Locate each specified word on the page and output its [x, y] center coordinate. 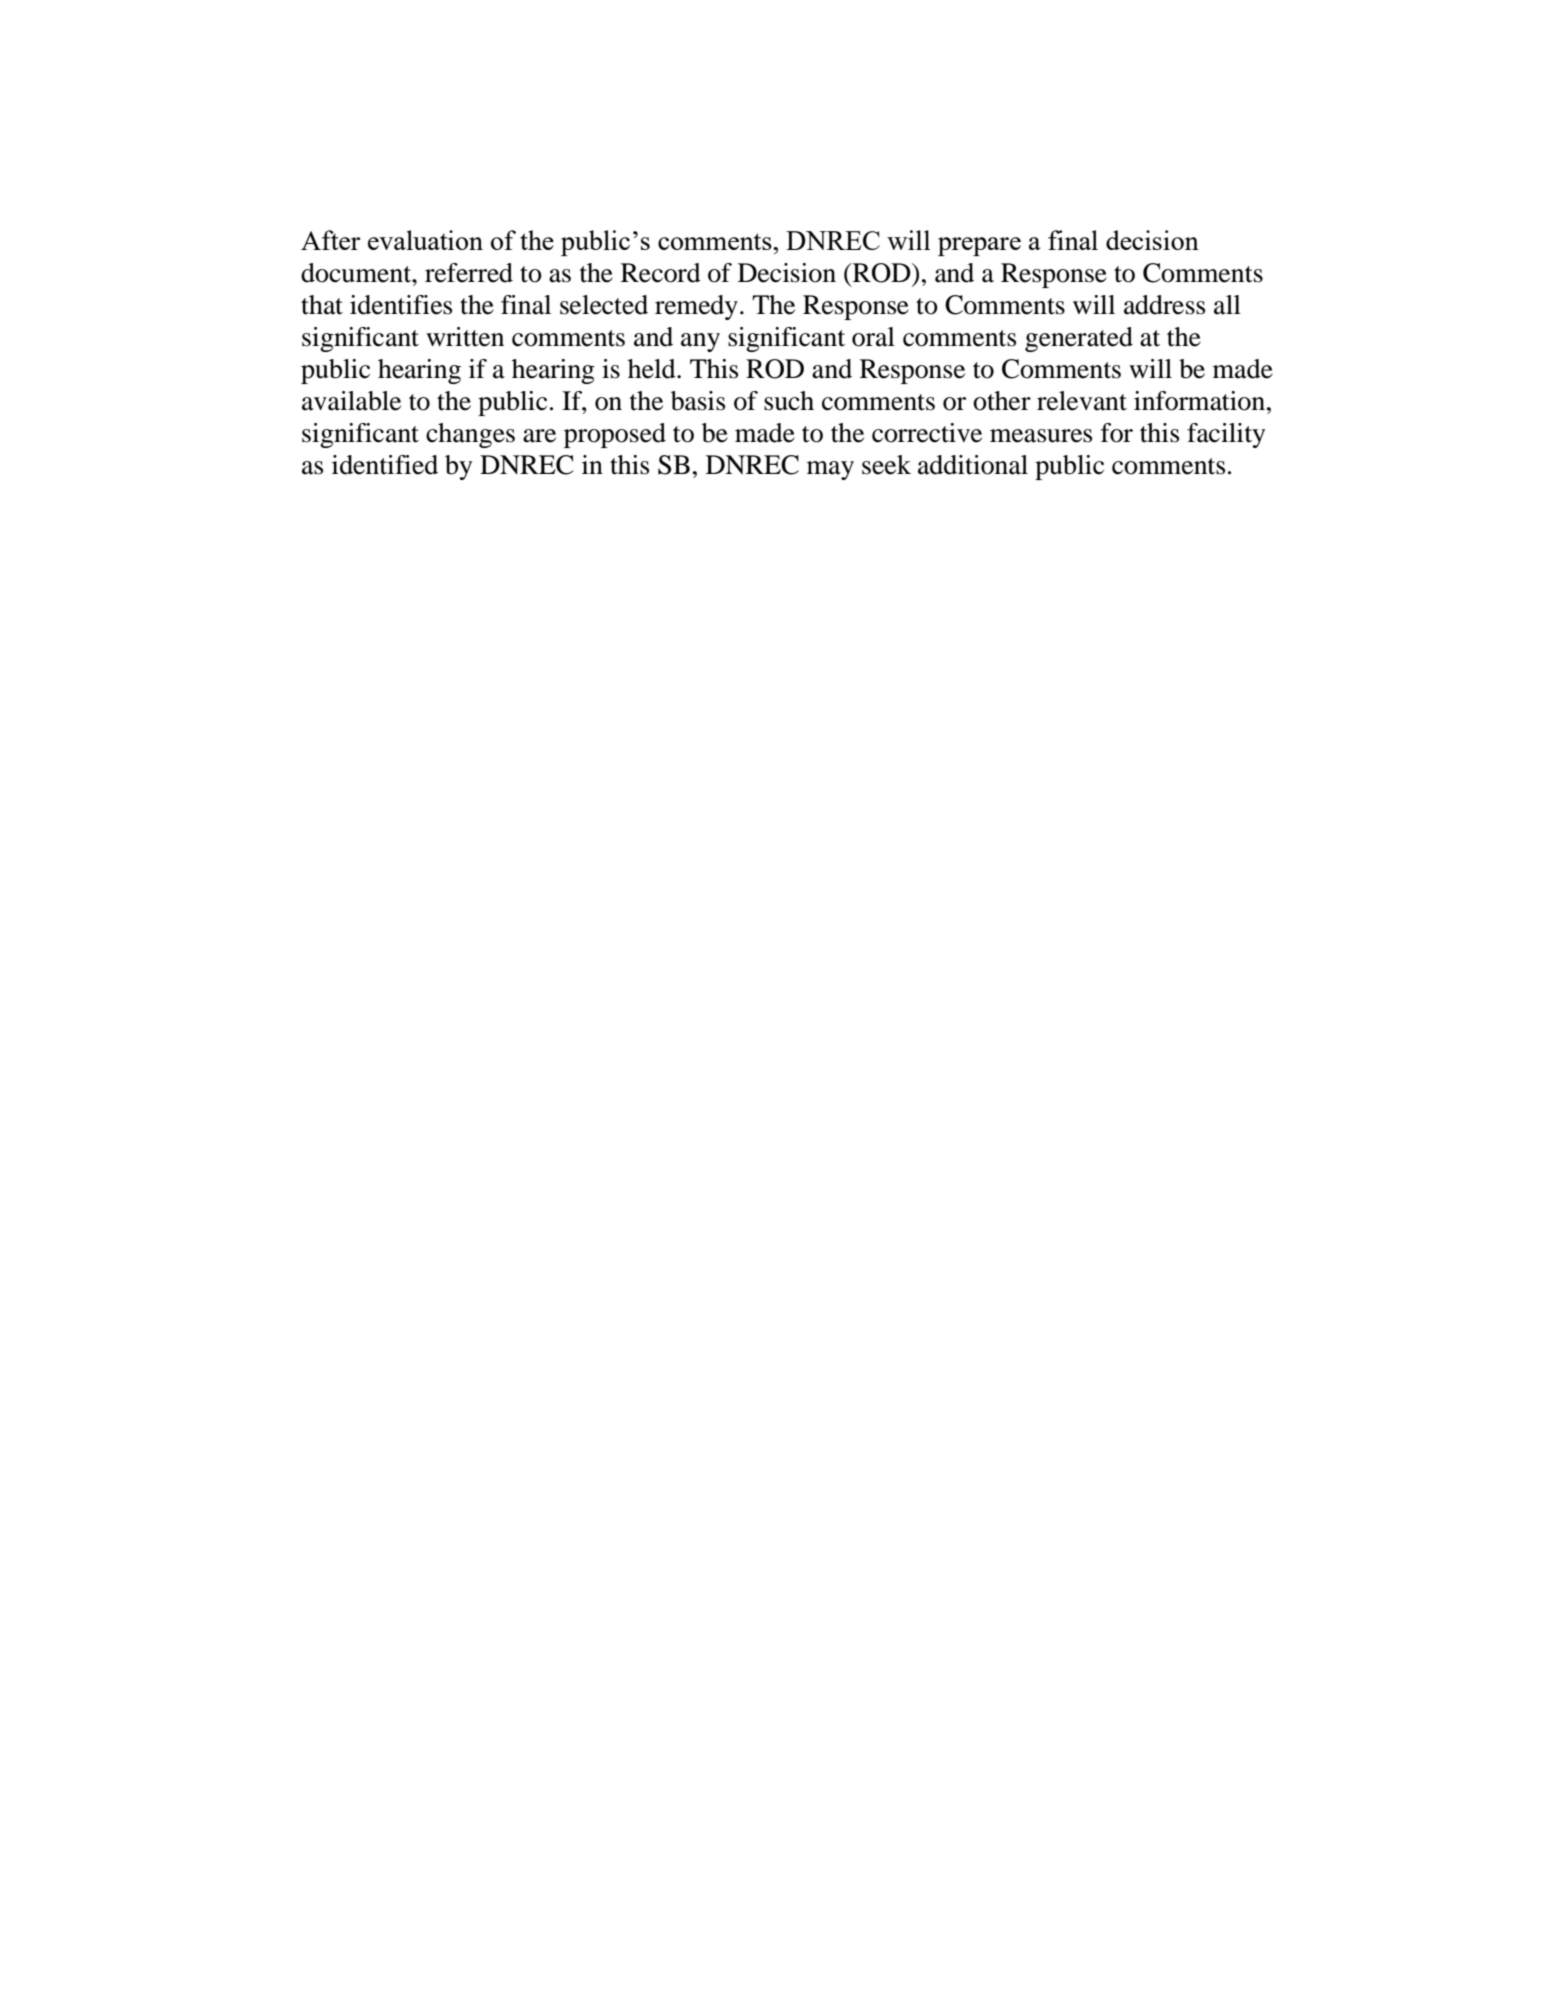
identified [385, 465]
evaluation [425, 240]
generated [1079, 339]
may [830, 470]
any [700, 342]
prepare [979, 246]
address [1164, 305]
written [465, 337]
